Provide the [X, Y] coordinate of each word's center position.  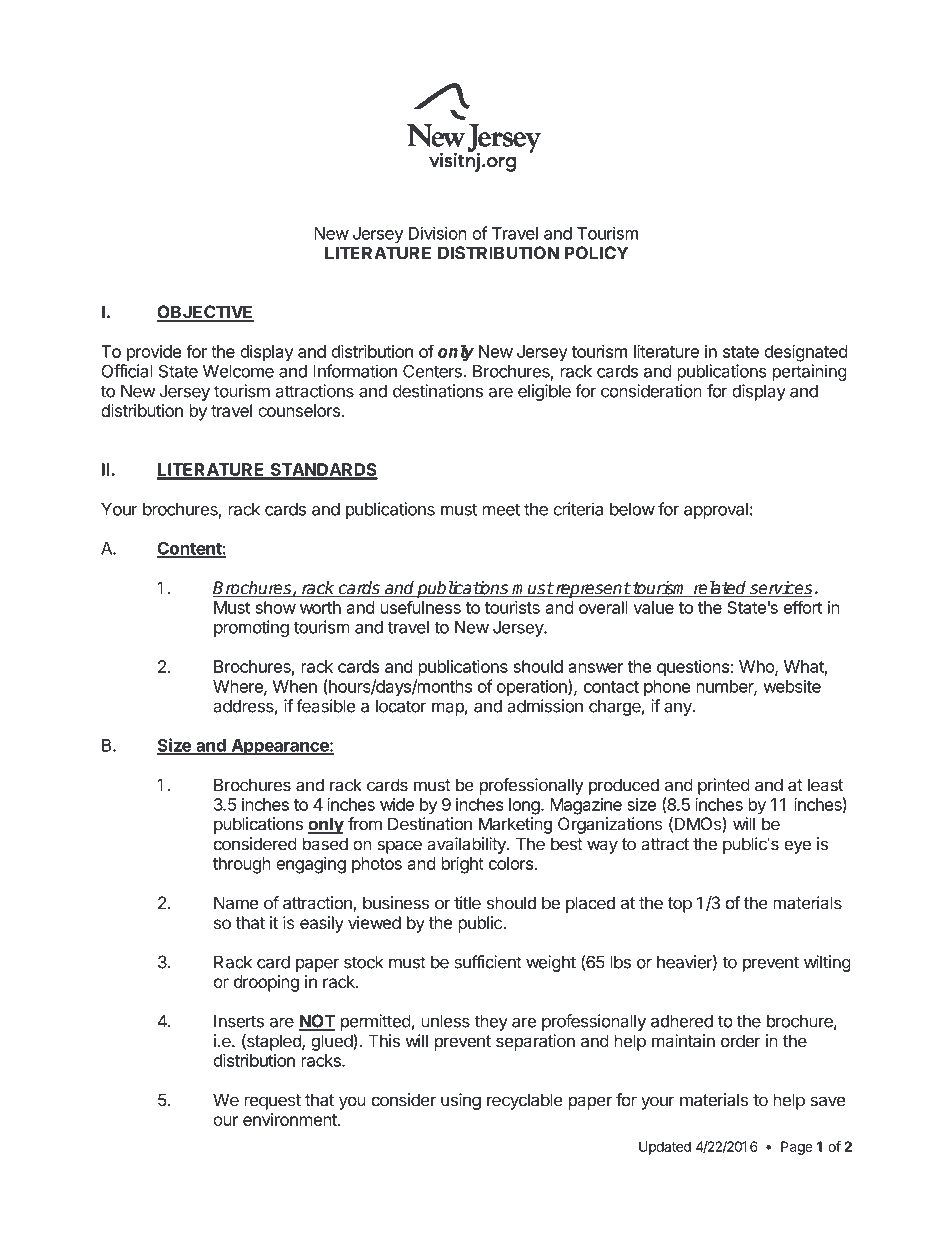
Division [438, 233]
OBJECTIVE [205, 313]
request [272, 1102]
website [792, 686]
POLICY [596, 253]
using [461, 1101]
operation [533, 687]
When [295, 686]
